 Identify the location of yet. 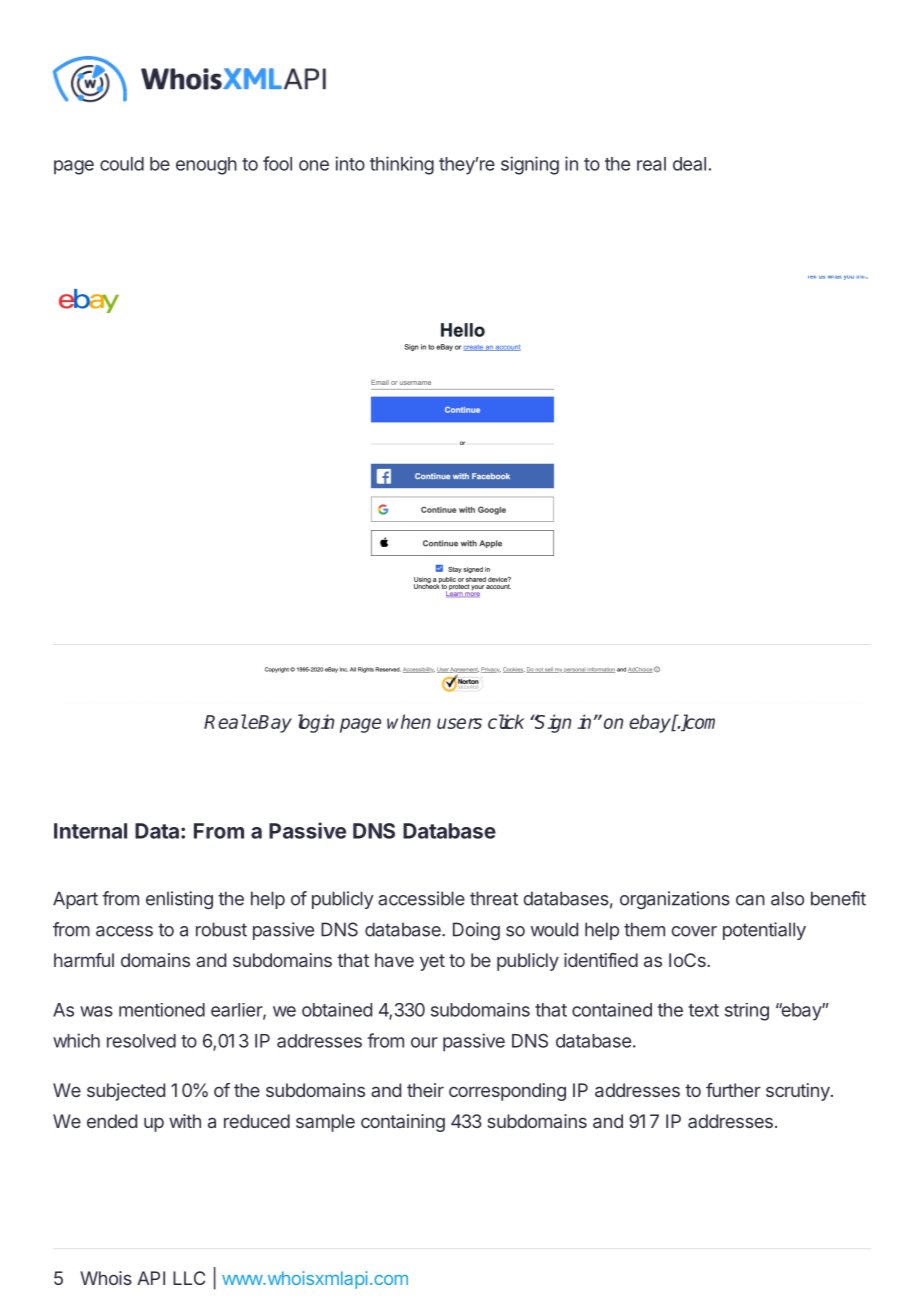
(432, 962).
